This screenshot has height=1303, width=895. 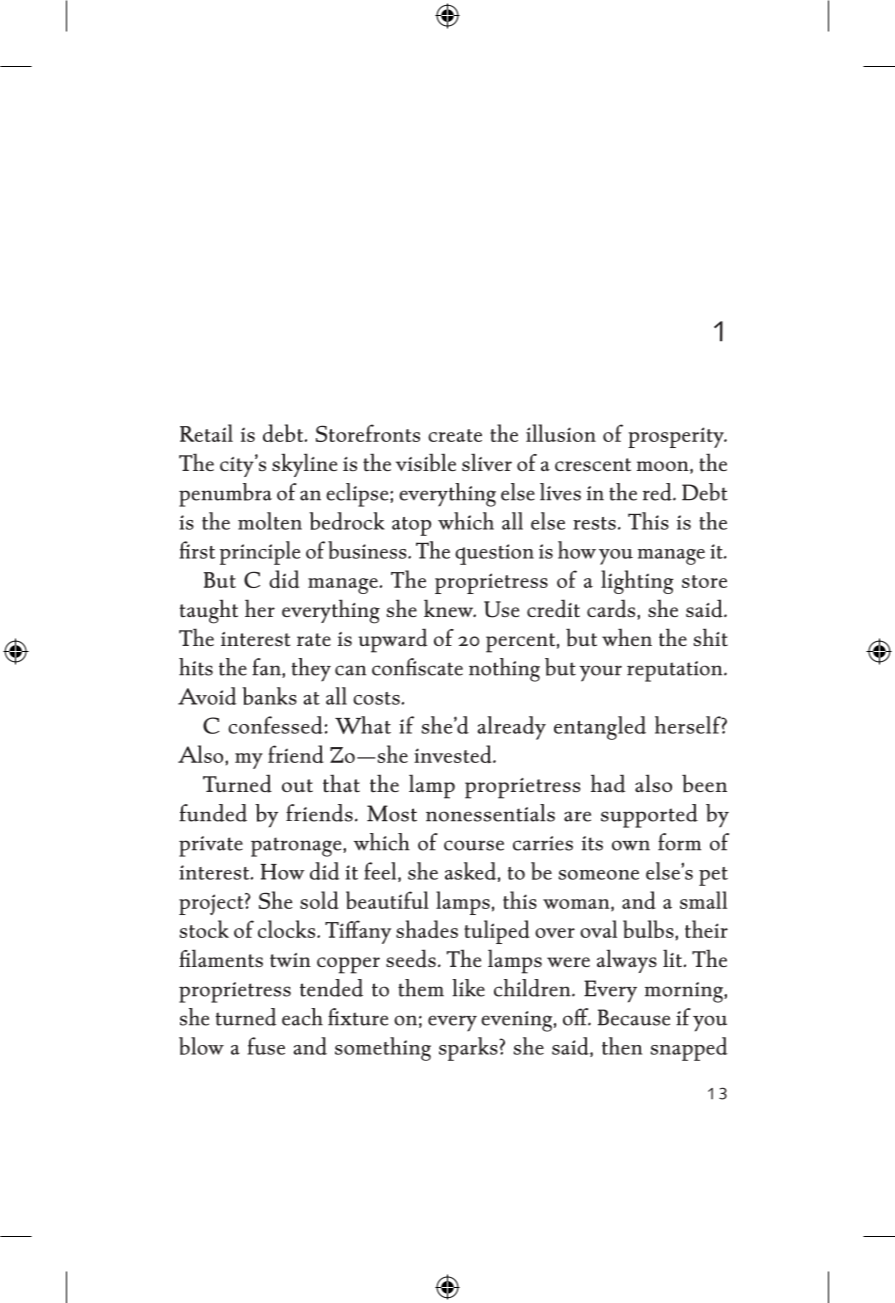 What do you see at coordinates (600, 728) in the screenshot?
I see `entangled` at bounding box center [600, 728].
